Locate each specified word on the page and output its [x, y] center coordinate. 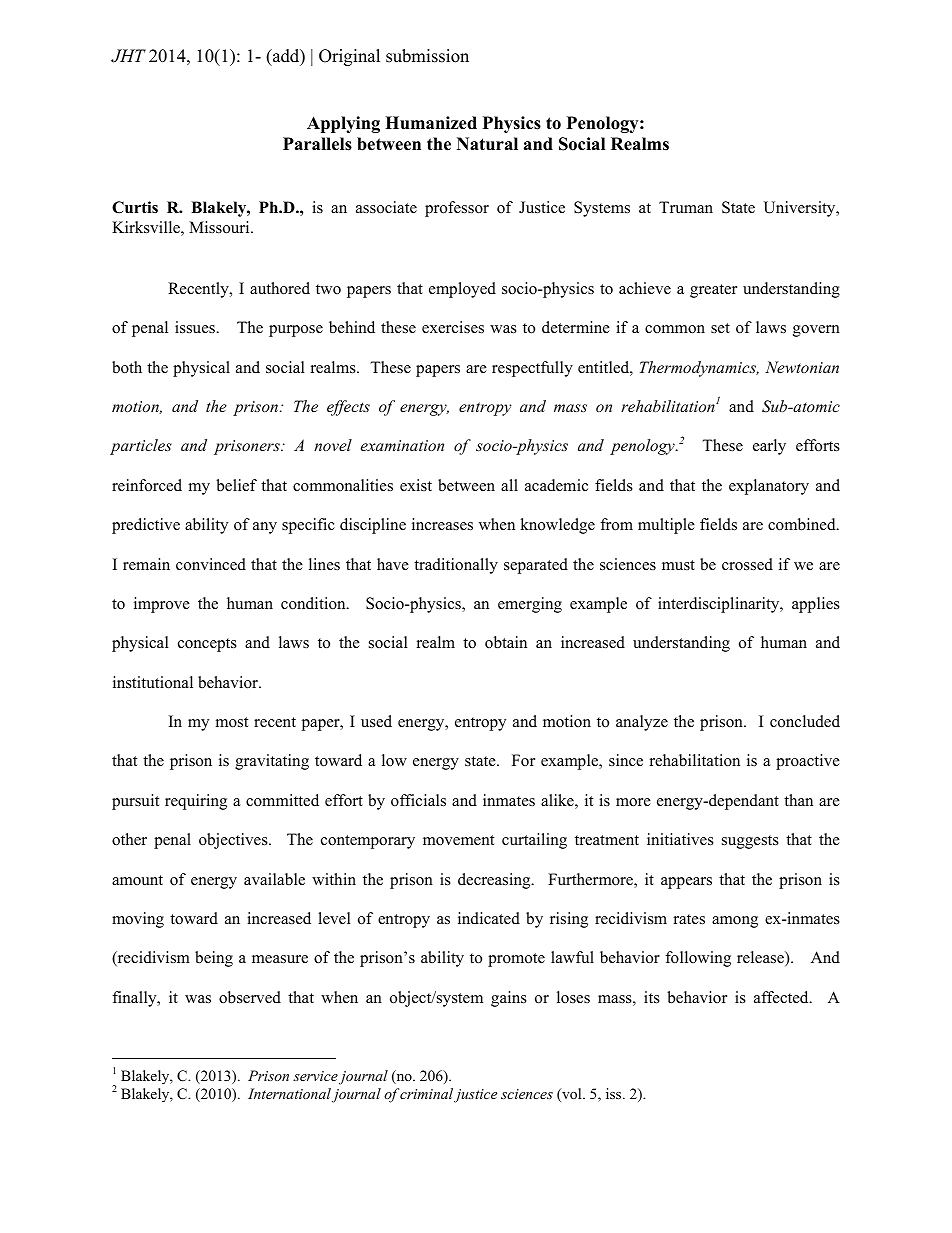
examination [402, 445]
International [289, 1093]
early [769, 447]
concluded [805, 721]
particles [141, 447]
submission [427, 56]
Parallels [317, 144]
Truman [686, 207]
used [376, 721]
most [232, 722]
